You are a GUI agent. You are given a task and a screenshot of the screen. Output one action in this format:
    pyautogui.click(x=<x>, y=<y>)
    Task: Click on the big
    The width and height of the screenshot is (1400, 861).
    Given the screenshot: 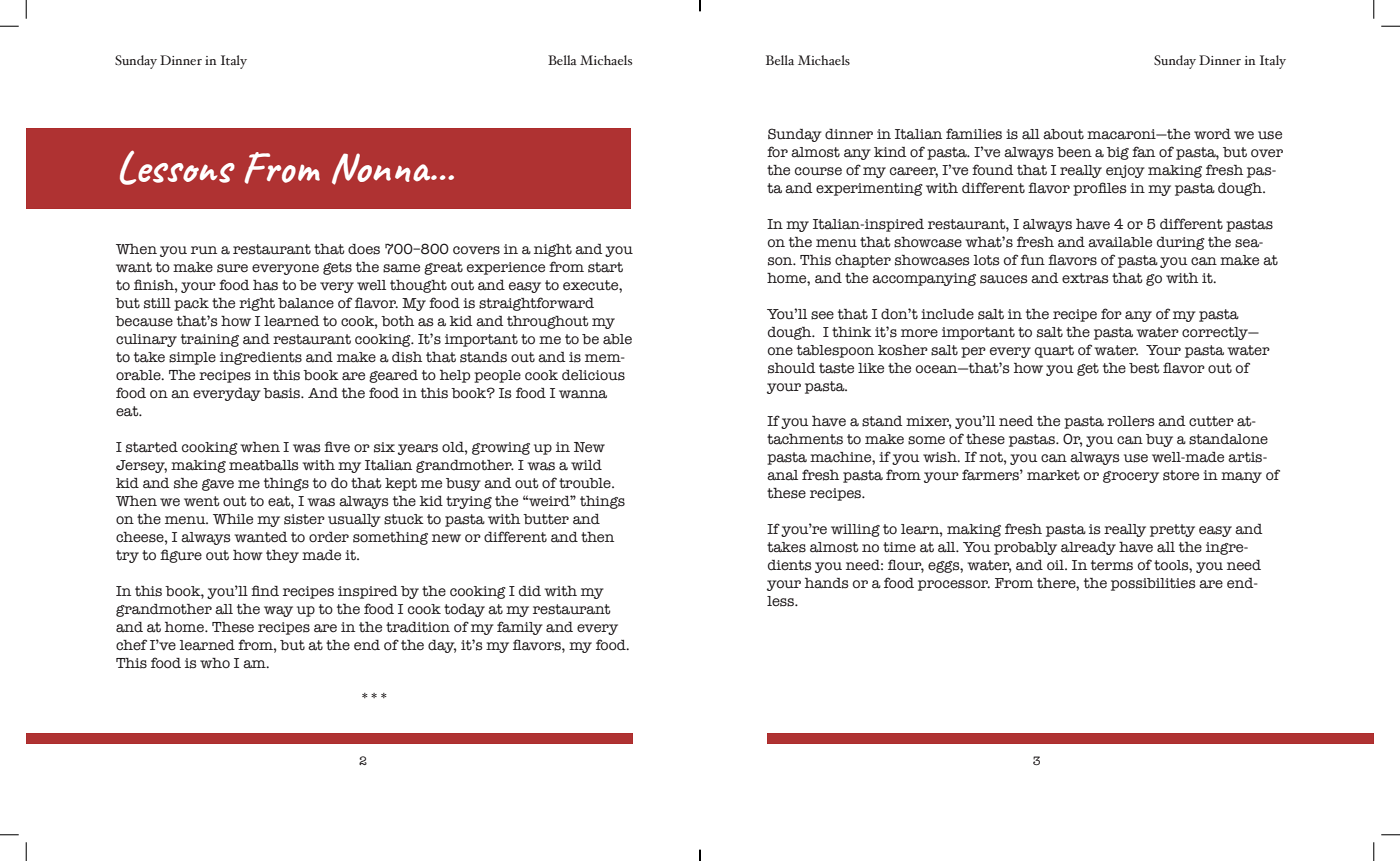 What is the action you would take?
    pyautogui.click(x=1118, y=153)
